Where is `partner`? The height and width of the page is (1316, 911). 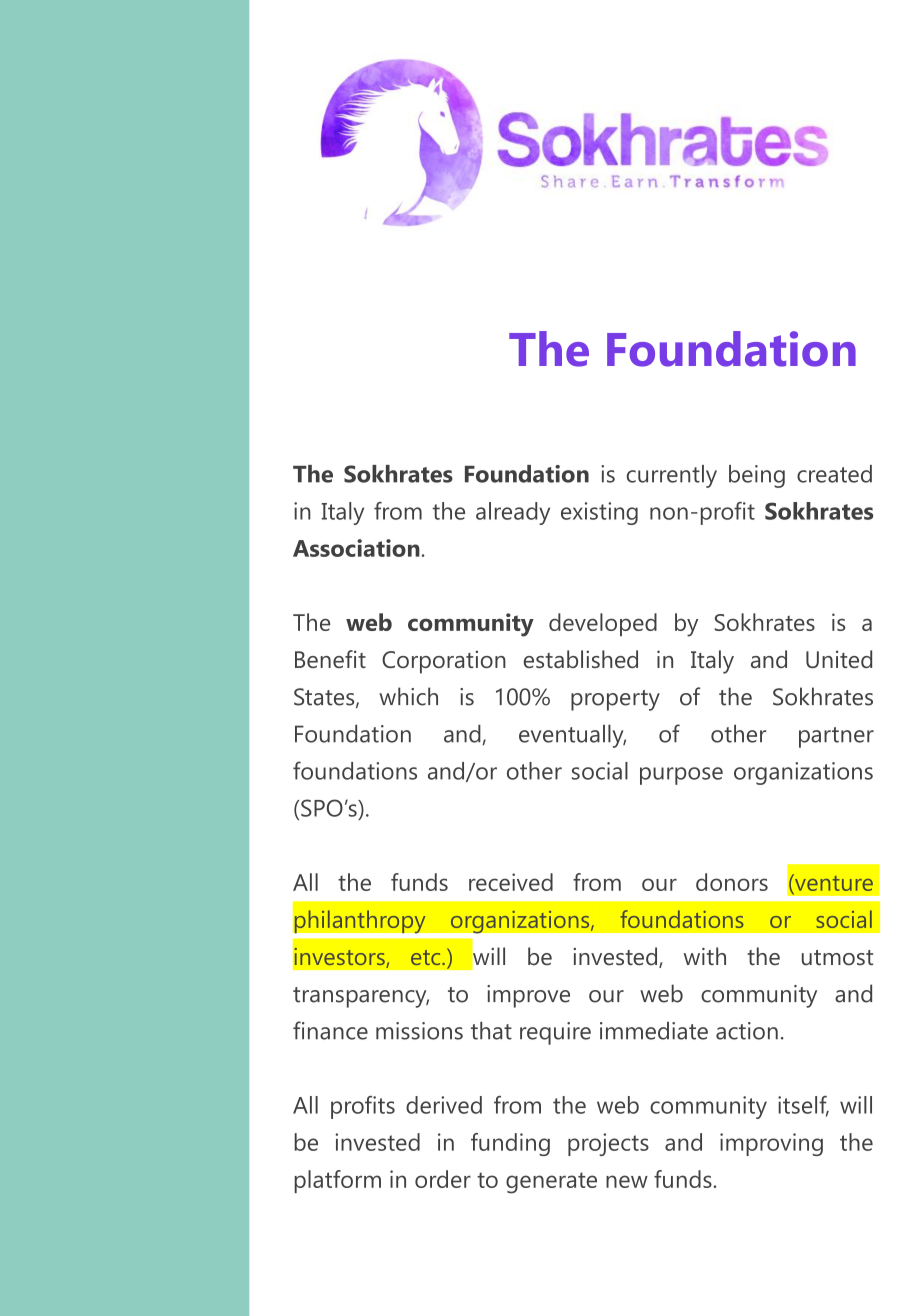 partner is located at coordinates (836, 737).
